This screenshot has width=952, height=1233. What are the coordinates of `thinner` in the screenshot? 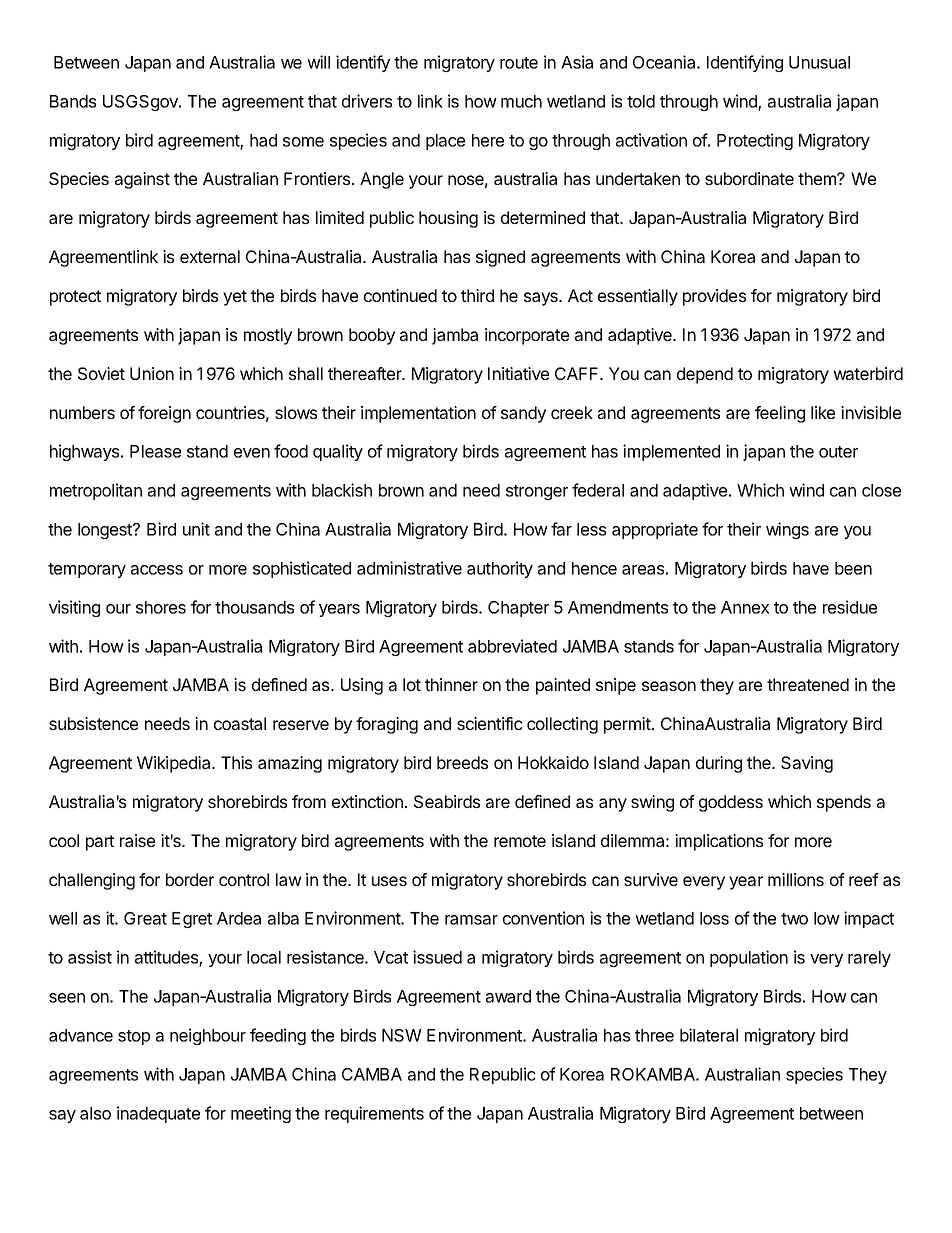 It's located at (451, 684).
